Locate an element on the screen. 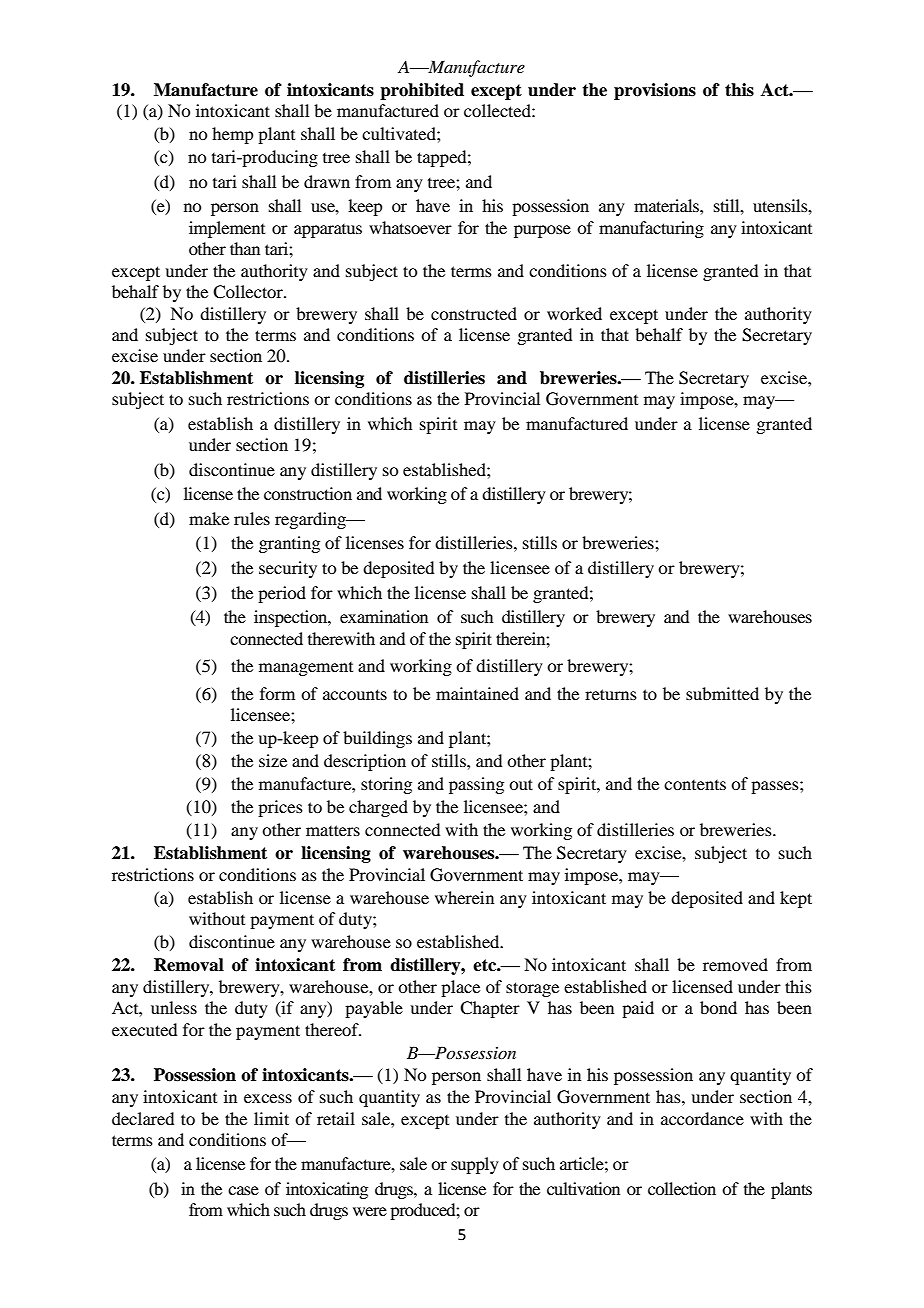 The image size is (924, 1308). prohibited is located at coordinates (422, 91).
